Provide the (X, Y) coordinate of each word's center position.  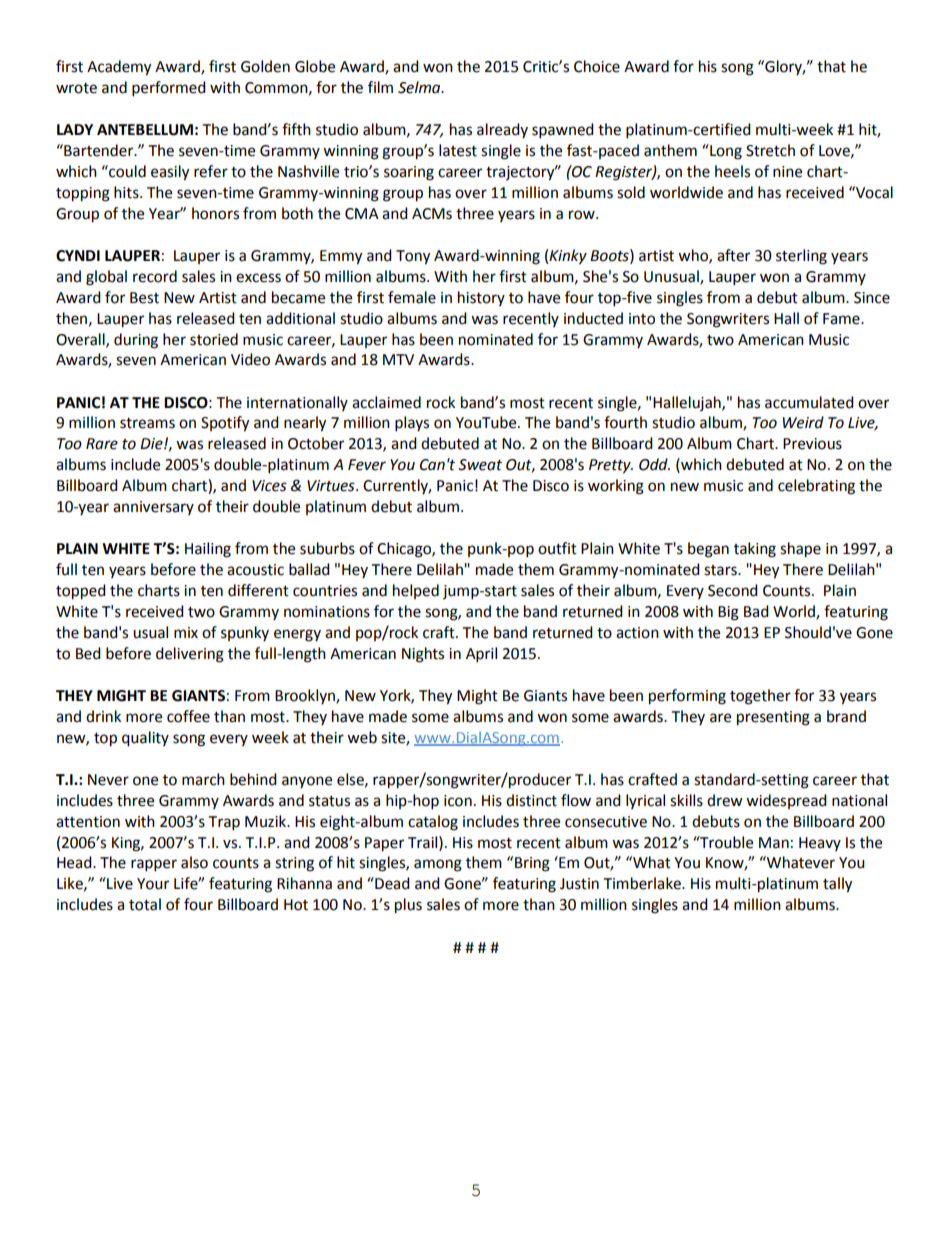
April (481, 655)
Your (153, 884)
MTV (398, 359)
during (136, 341)
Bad (756, 611)
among (438, 865)
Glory (784, 67)
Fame (842, 319)
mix (186, 632)
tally (837, 885)
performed (169, 89)
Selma (420, 87)
